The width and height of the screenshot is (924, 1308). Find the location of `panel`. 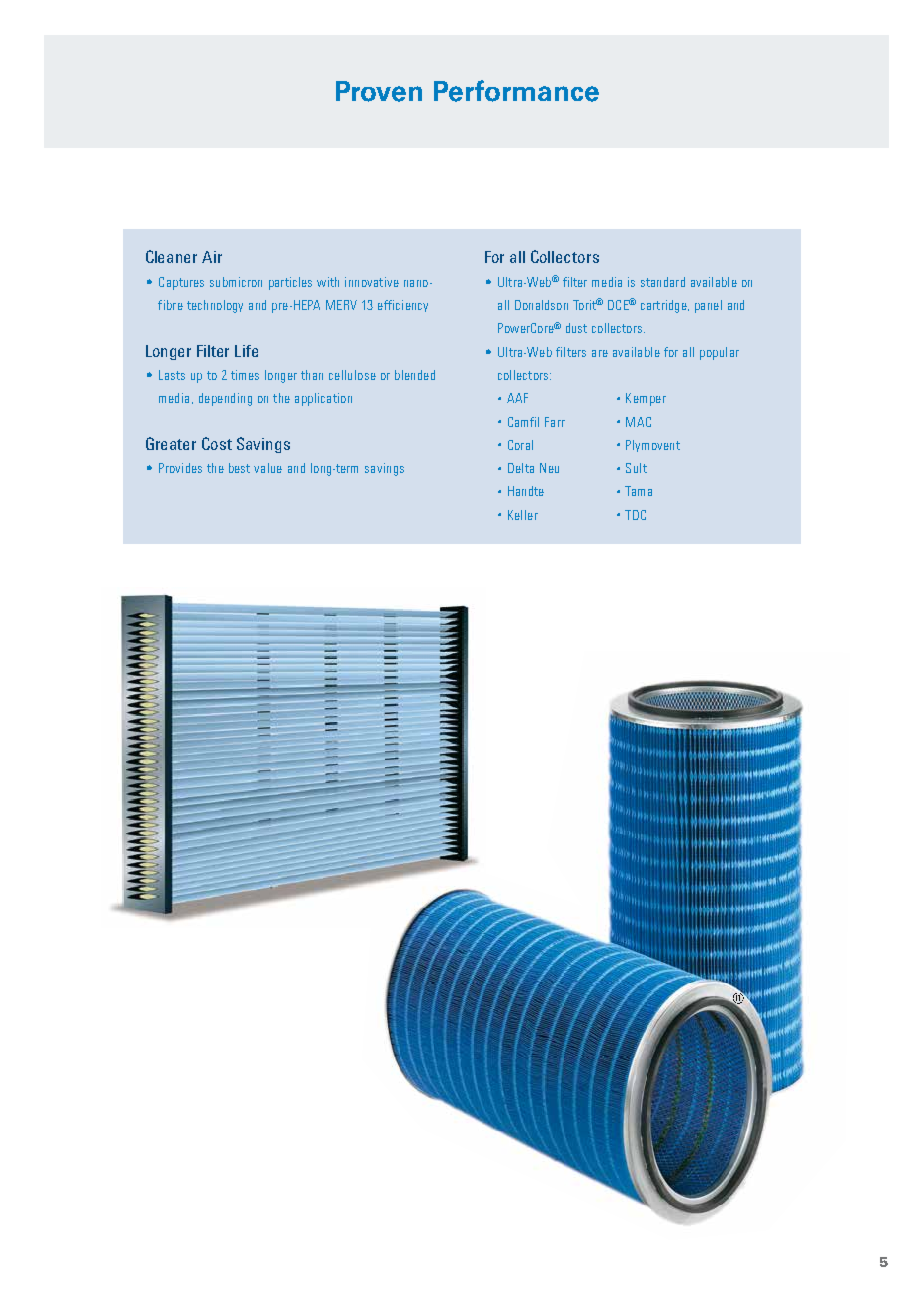

panel is located at coordinates (708, 306).
